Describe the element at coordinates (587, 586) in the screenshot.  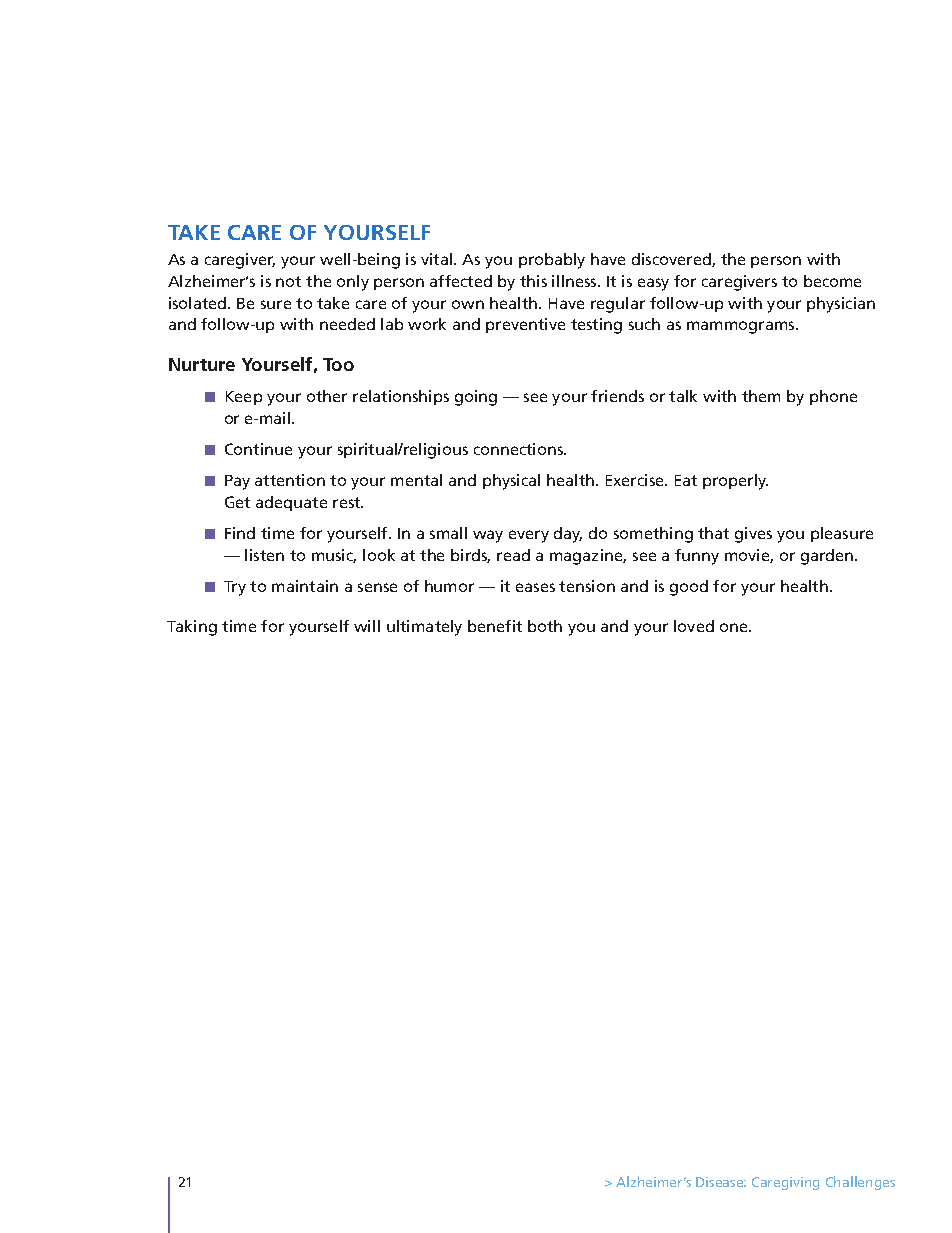
I see `tension` at that location.
